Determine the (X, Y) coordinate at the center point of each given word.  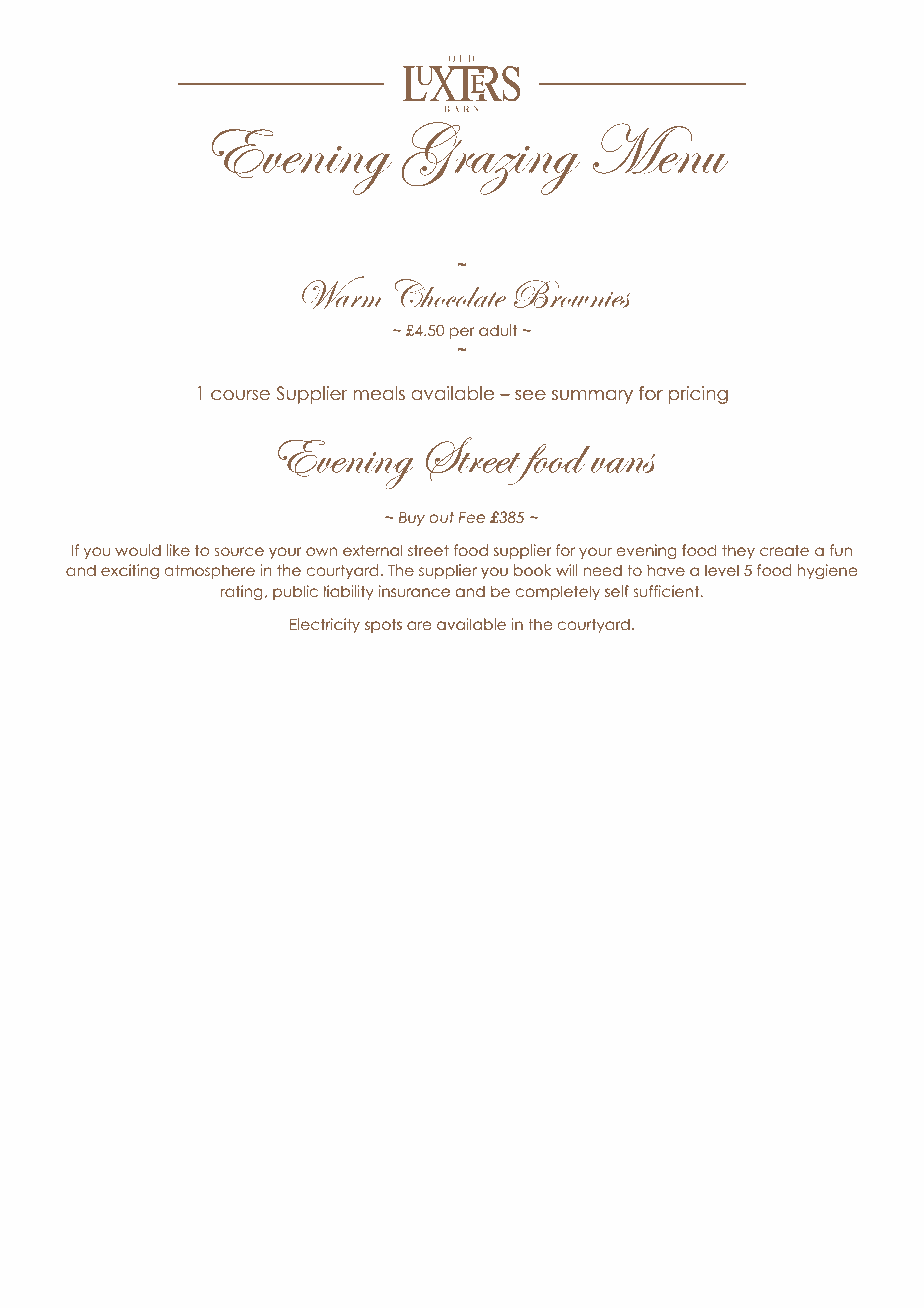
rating (242, 592)
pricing (698, 395)
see (530, 395)
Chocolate (450, 293)
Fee (472, 517)
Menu (660, 148)
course (240, 395)
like (178, 550)
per (462, 333)
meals (379, 393)
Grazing (491, 158)
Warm (343, 292)
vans (623, 463)
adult (498, 330)
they (738, 551)
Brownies (572, 294)
